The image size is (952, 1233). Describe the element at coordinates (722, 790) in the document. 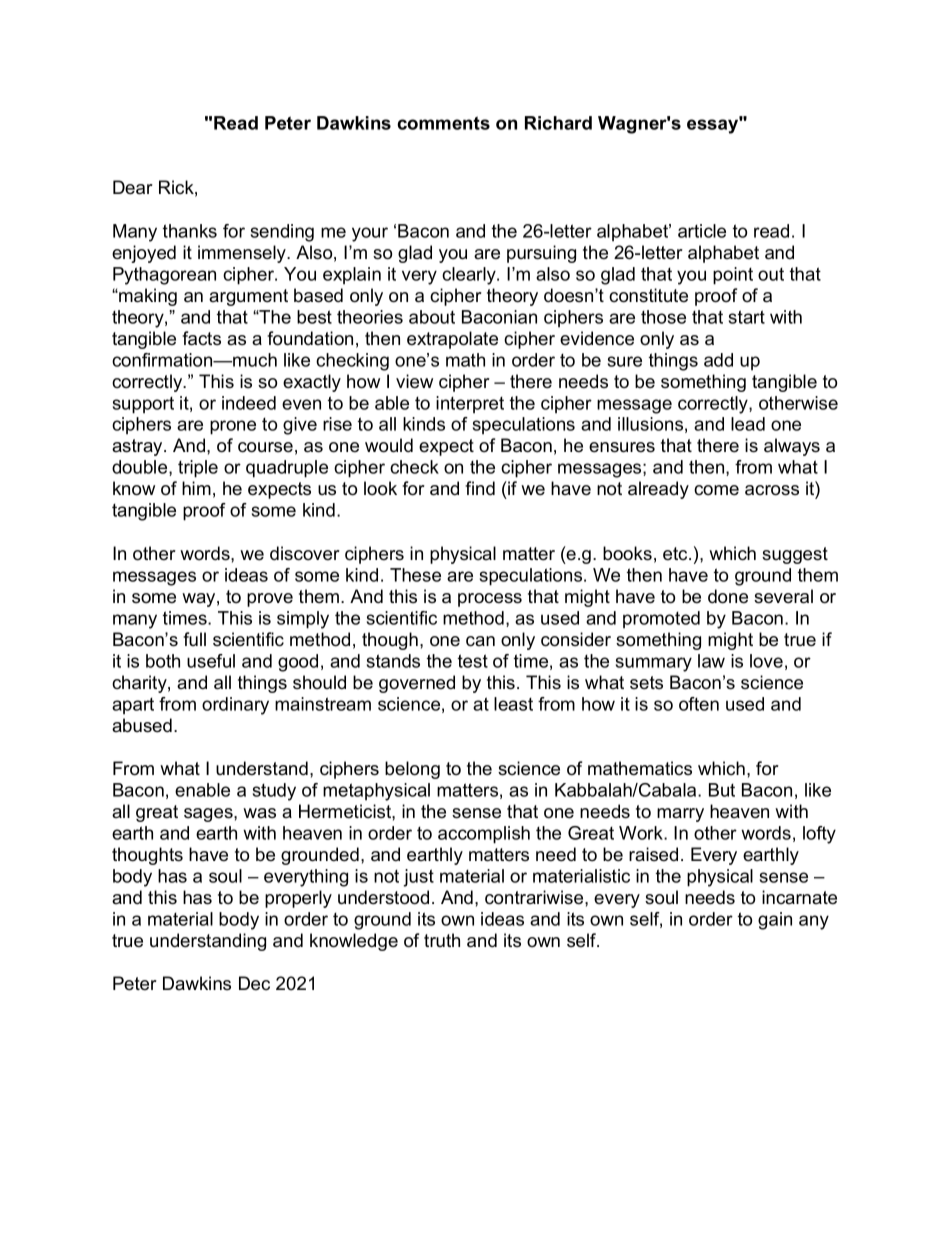

I see `But` at that location.
